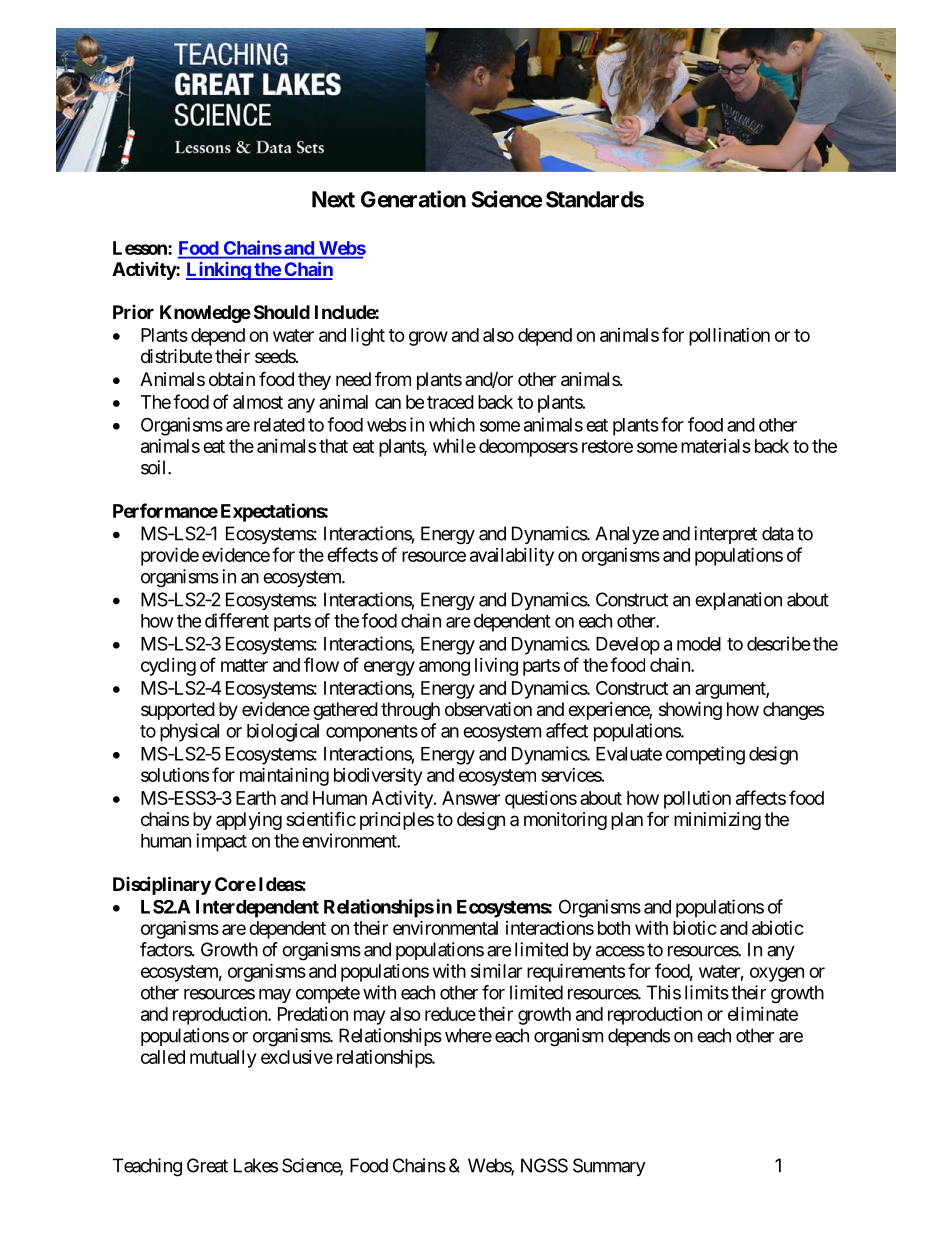 This screenshot has width=952, height=1233. I want to click on Linking, so click(219, 271).
